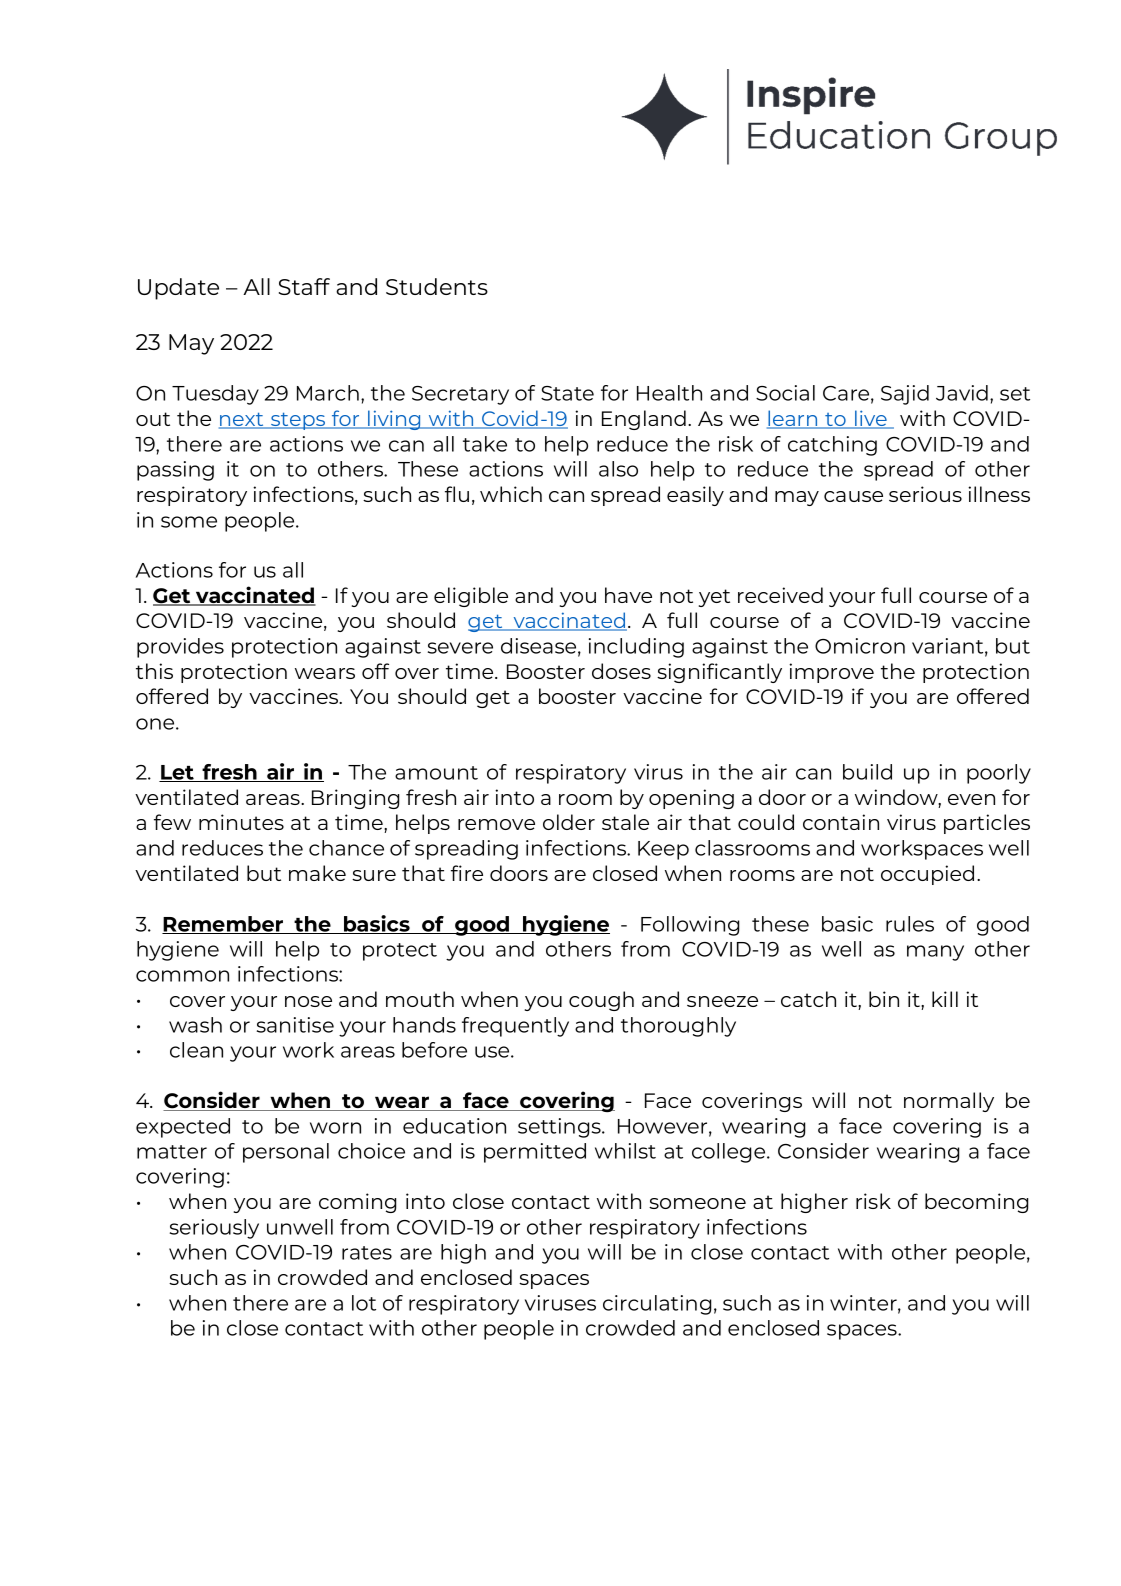 This image has width=1121, height=1586. I want to click on State, so click(567, 393).
